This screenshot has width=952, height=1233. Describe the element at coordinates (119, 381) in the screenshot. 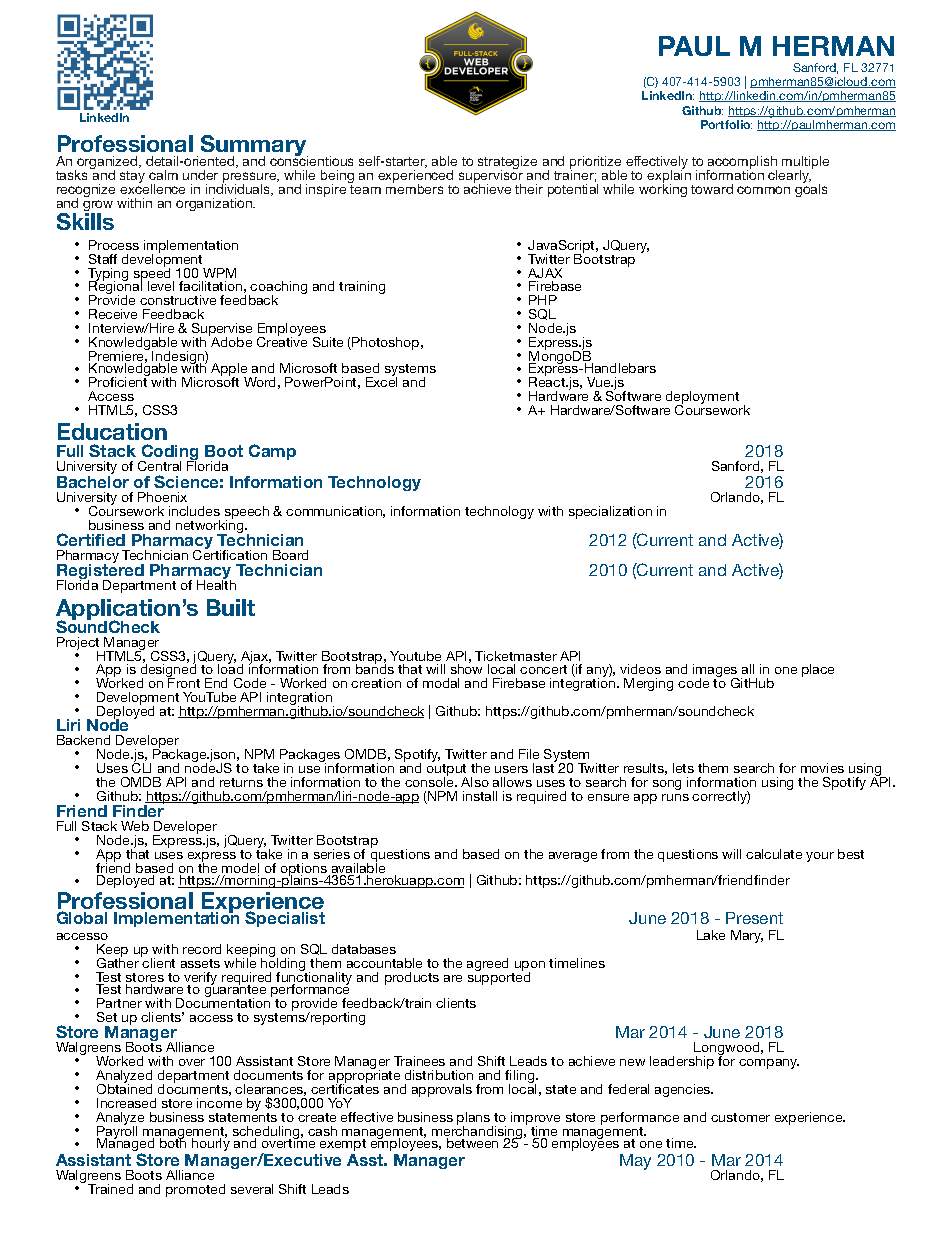

I see `Proficient` at that location.
